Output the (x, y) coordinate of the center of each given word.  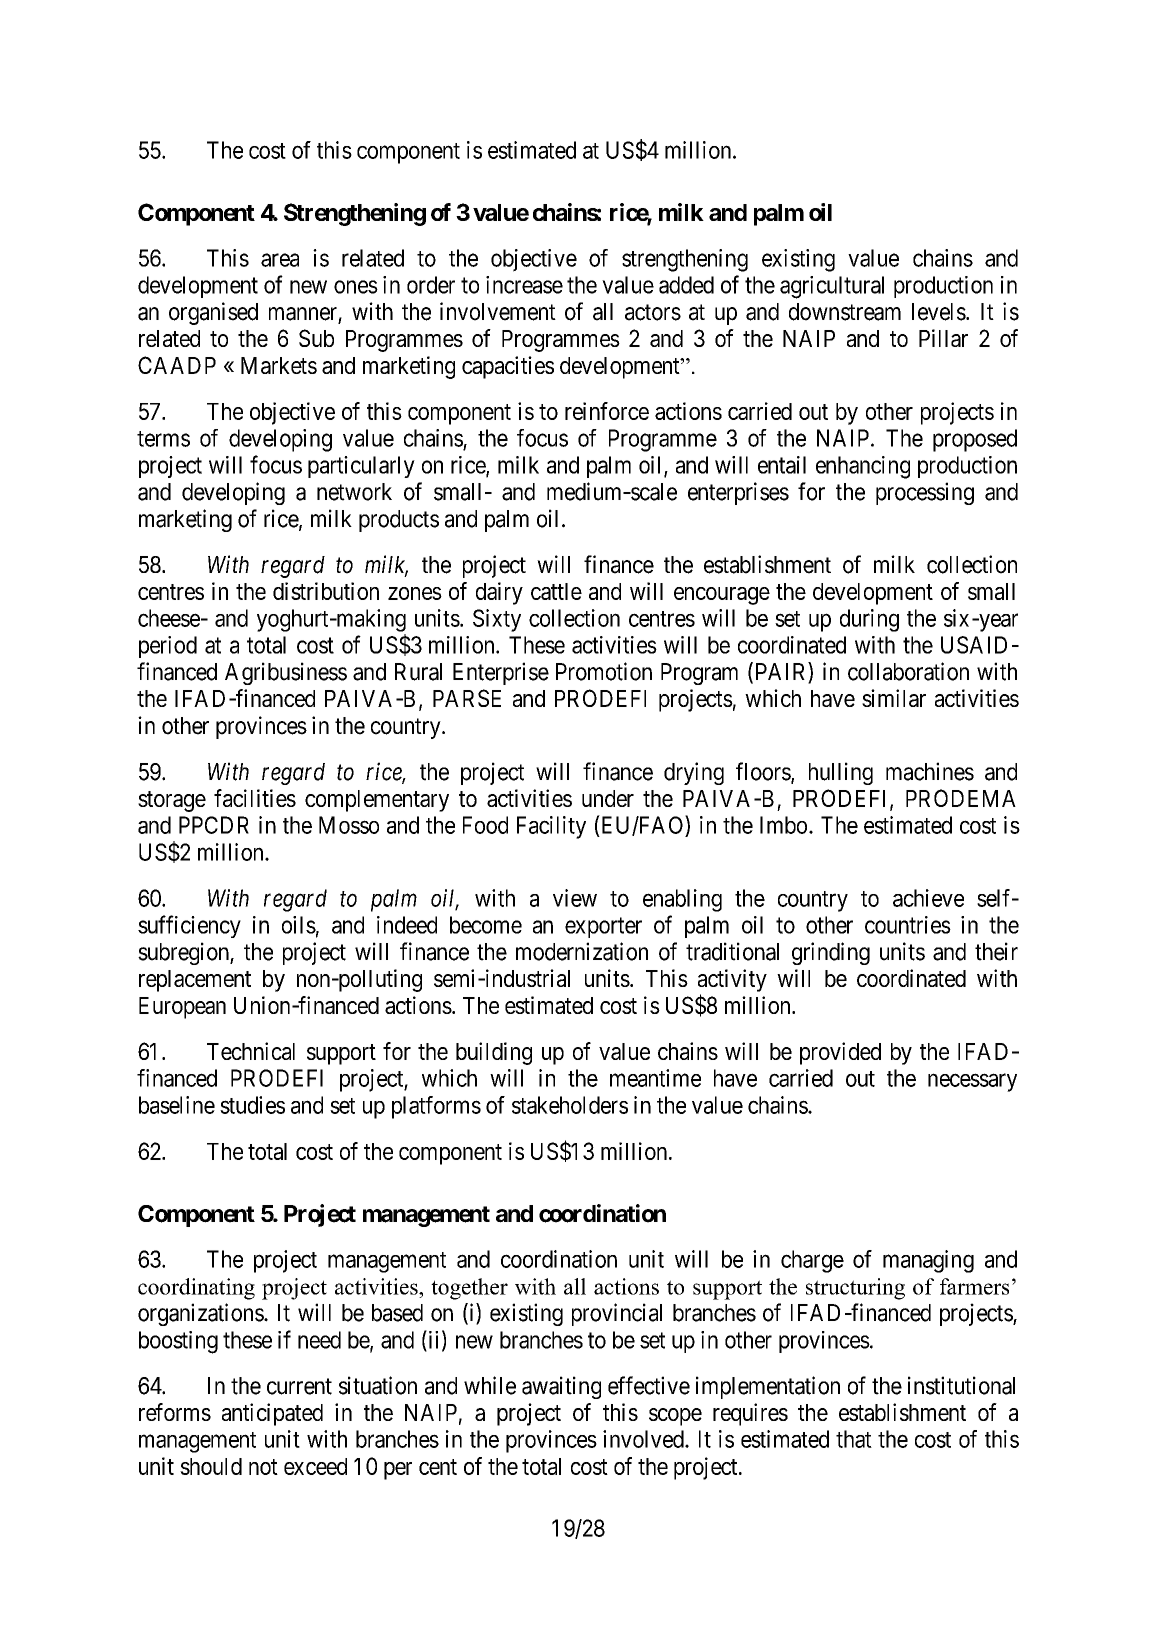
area (280, 260)
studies (252, 1105)
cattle (556, 591)
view (575, 898)
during (869, 620)
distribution (326, 591)
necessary (972, 1082)
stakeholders (570, 1105)
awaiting (561, 1387)
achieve (928, 898)
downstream (845, 312)
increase (524, 285)
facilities (255, 798)
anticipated (272, 1414)
